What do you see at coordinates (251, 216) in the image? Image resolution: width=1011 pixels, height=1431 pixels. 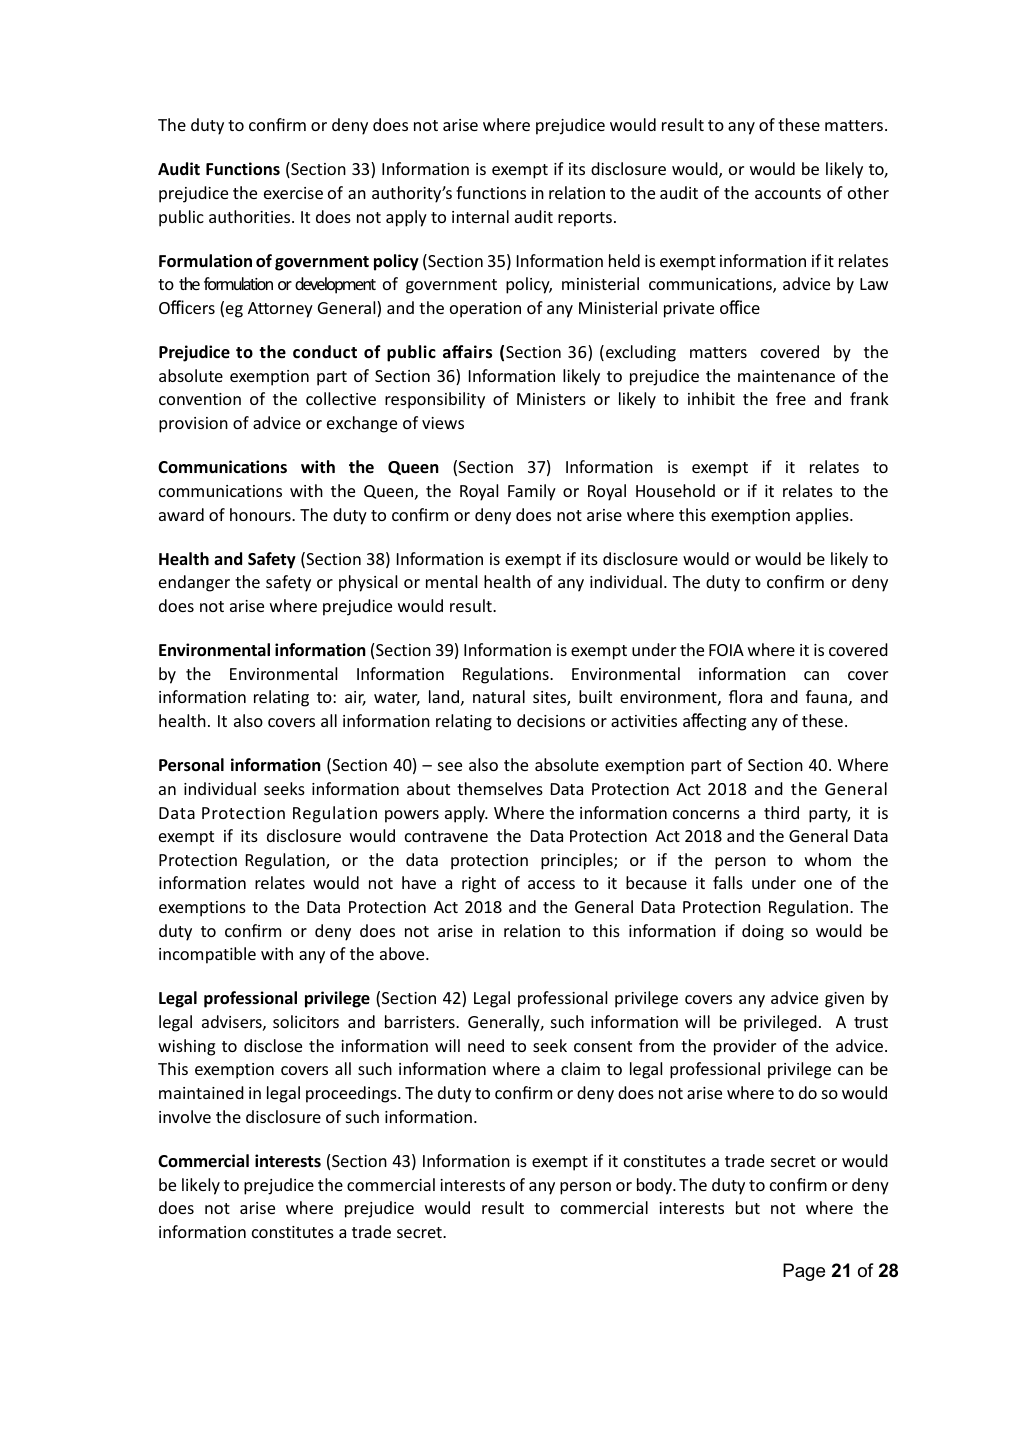 I see `authorities` at bounding box center [251, 216].
